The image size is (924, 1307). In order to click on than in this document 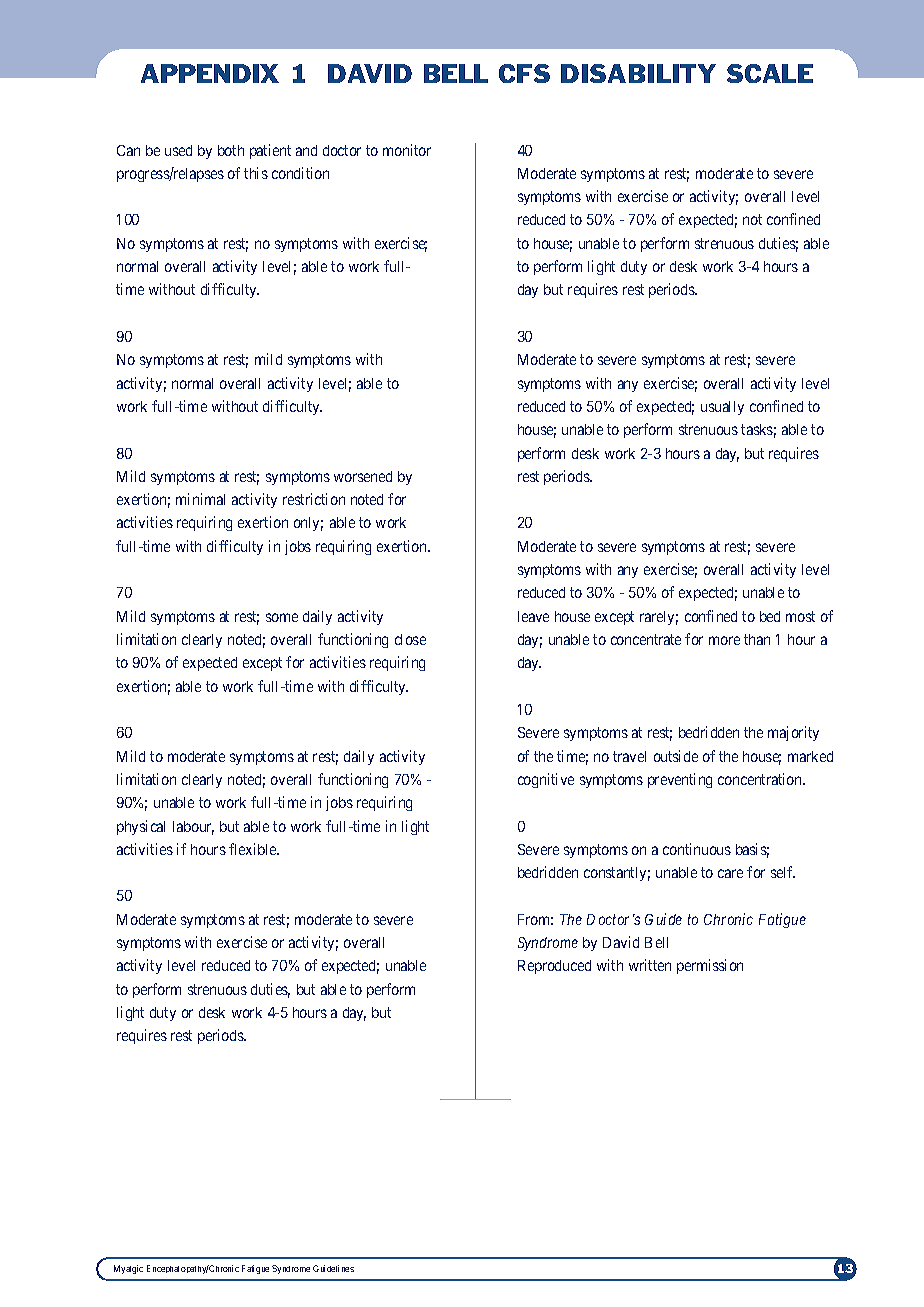, I will do `click(757, 639)`.
